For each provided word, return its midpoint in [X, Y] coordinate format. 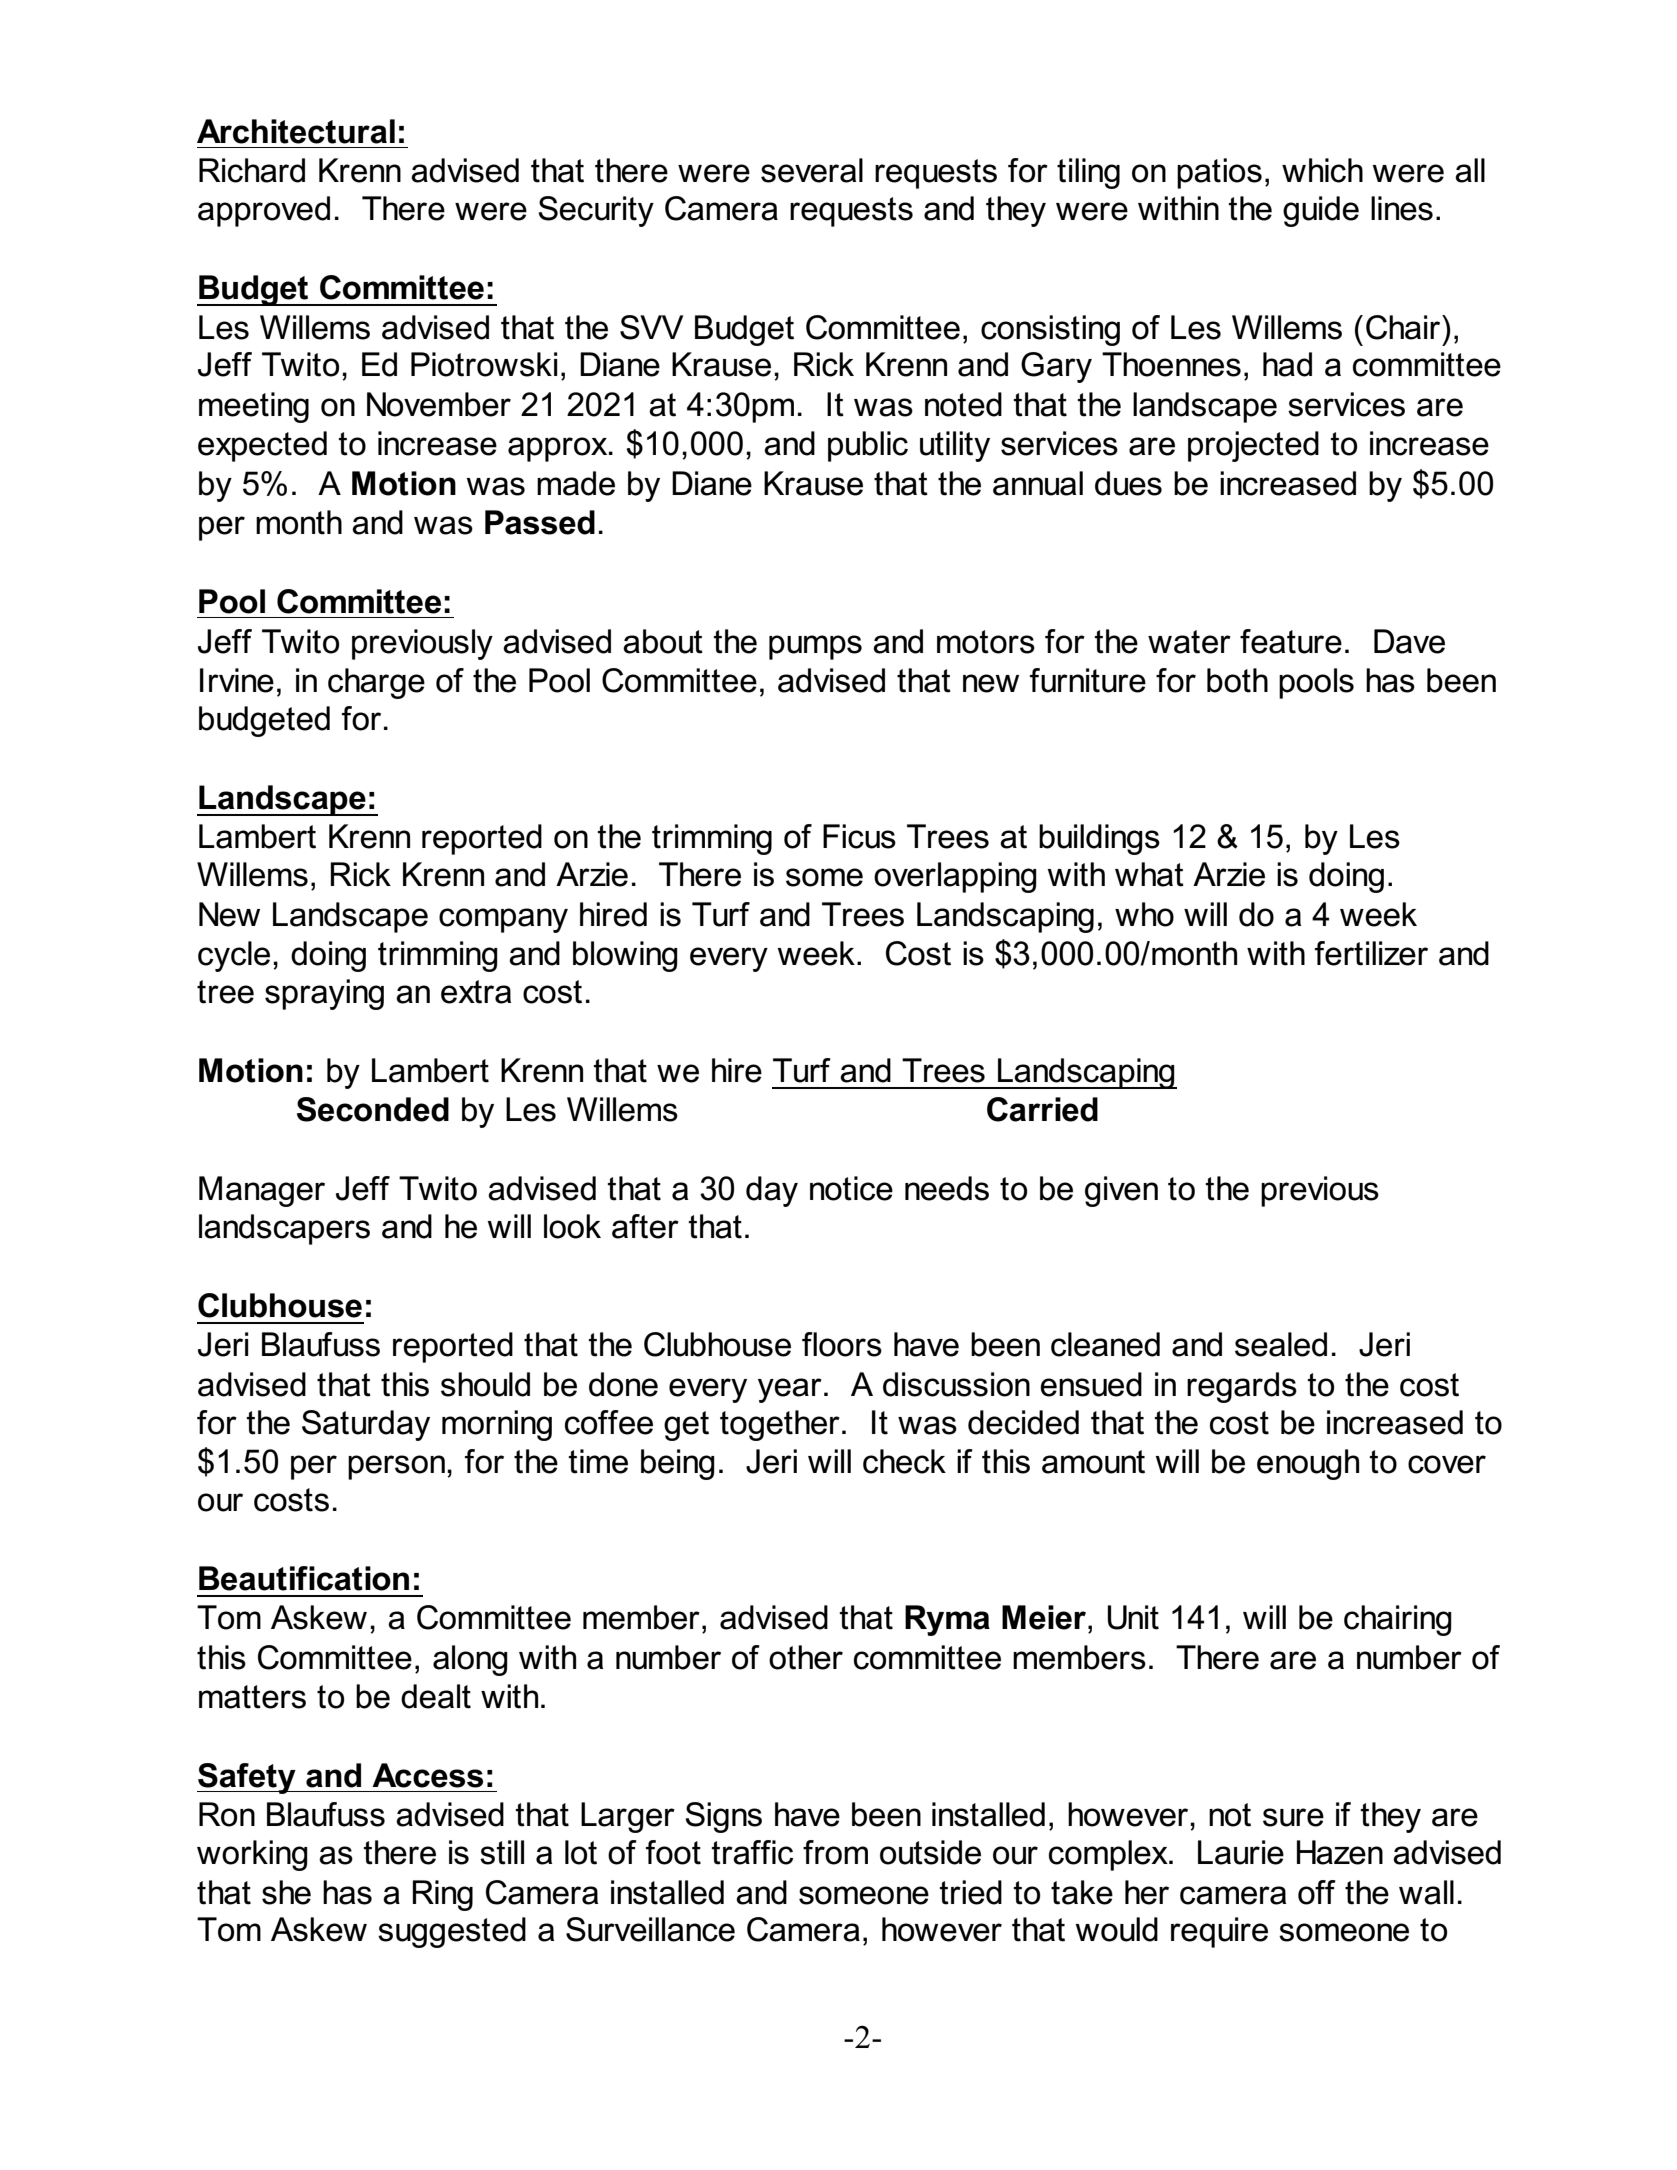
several [812, 170]
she [286, 1892]
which [1322, 170]
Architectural [296, 131]
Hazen [1340, 1852]
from [835, 1852]
